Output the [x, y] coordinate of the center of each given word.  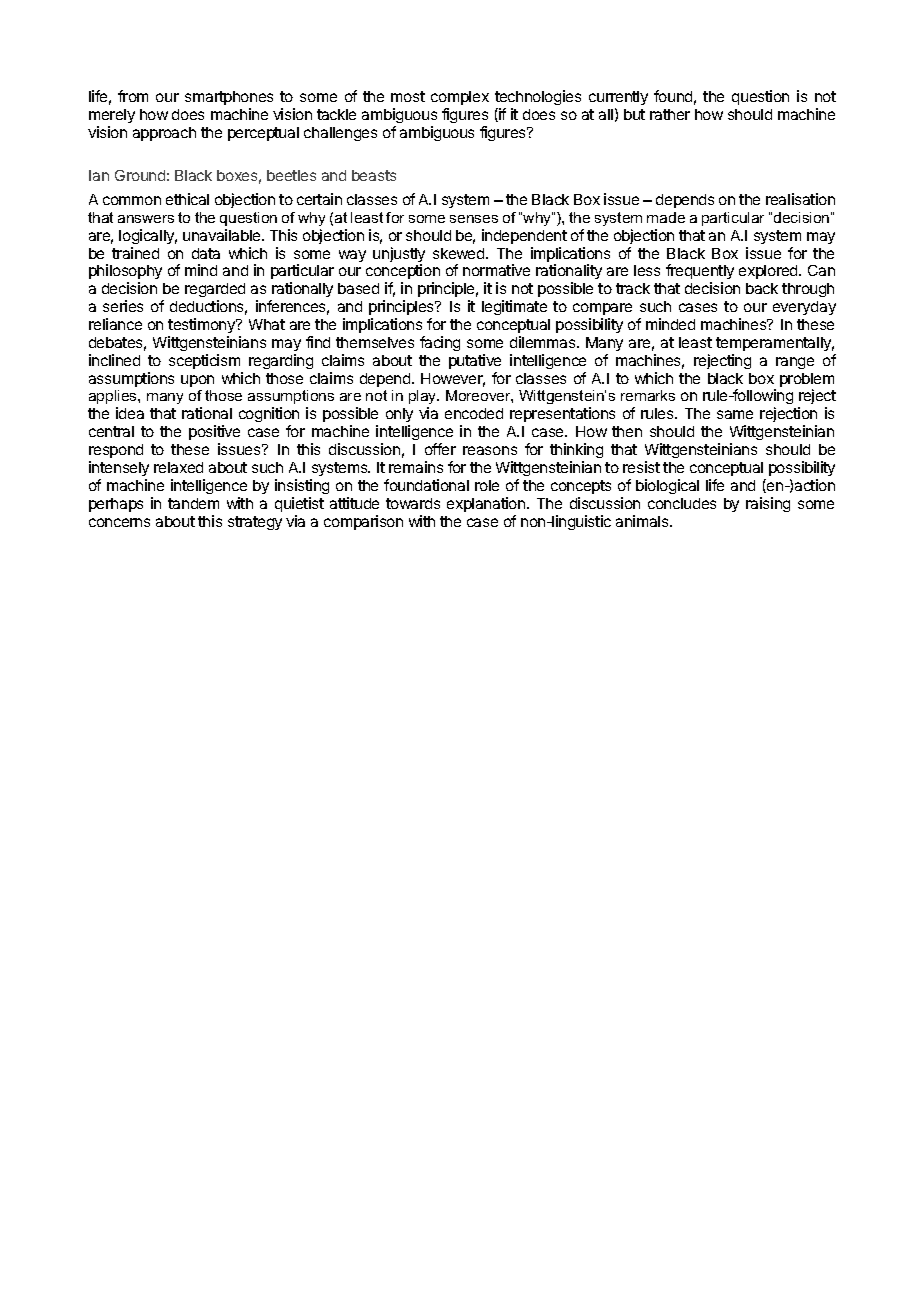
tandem [193, 503]
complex [460, 100]
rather [670, 114]
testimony [203, 325]
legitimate [514, 307]
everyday [804, 308]
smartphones [229, 100]
